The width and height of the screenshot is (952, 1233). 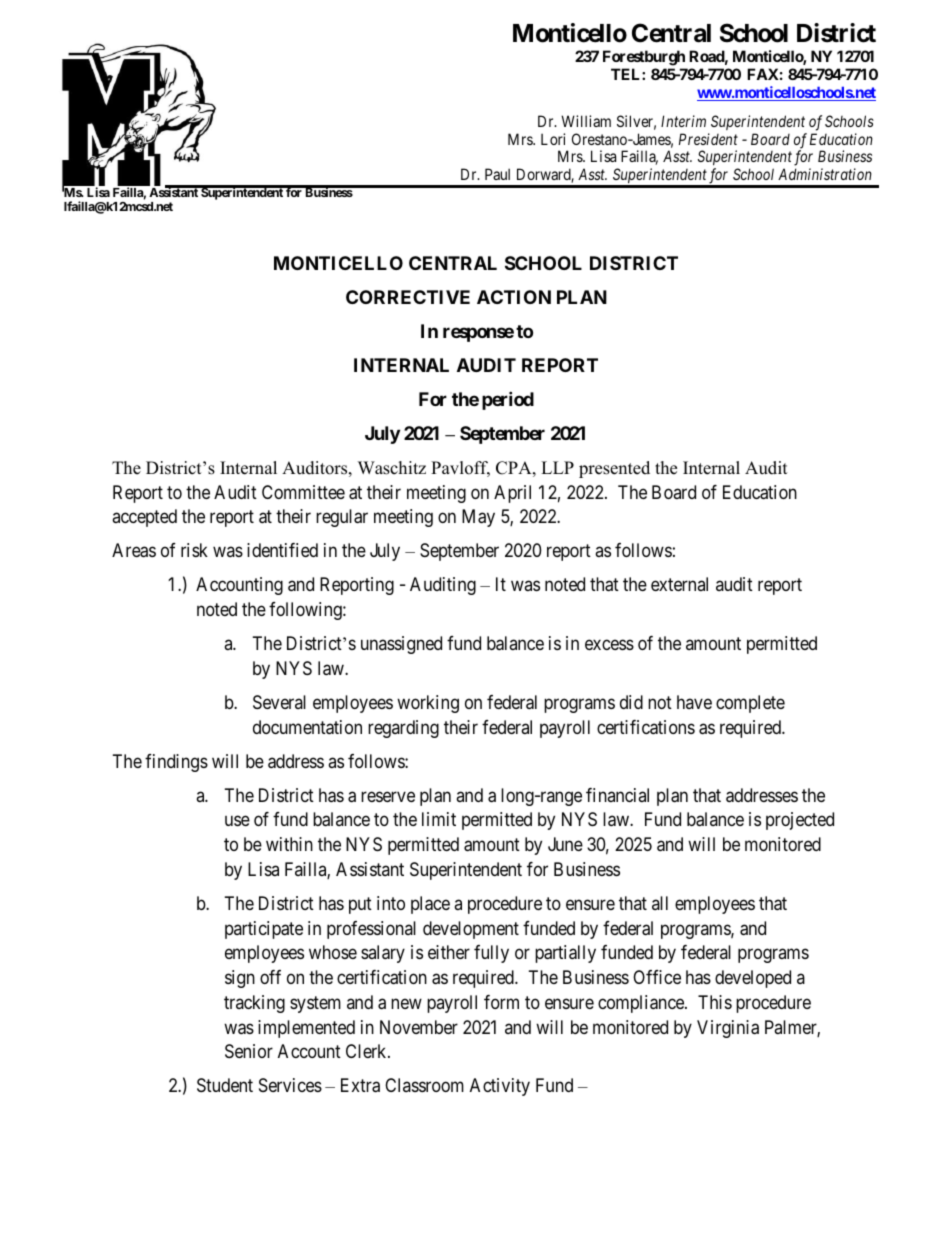 I want to click on President, so click(x=708, y=139).
